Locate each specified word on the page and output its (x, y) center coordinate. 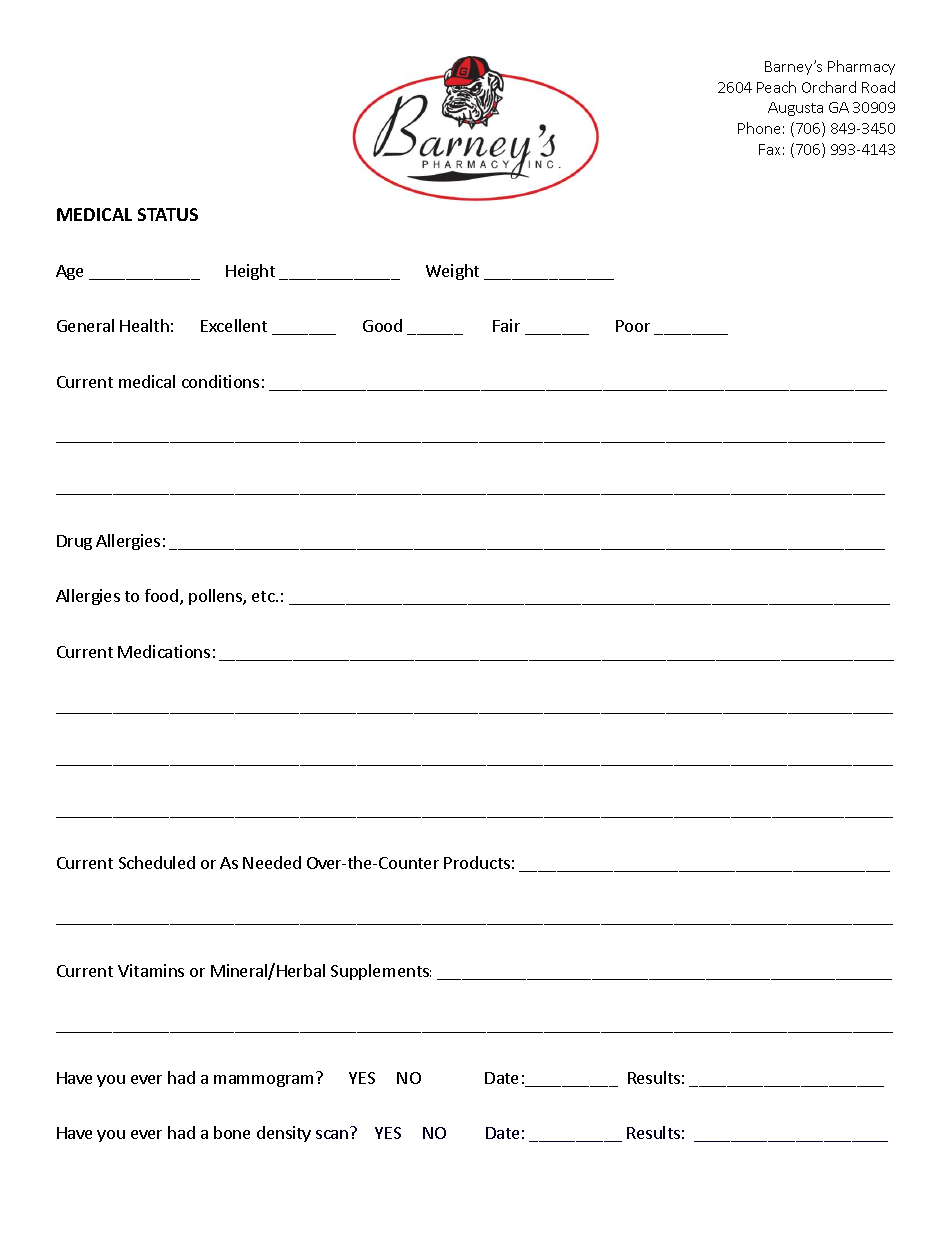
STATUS (168, 214)
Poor (633, 326)
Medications (164, 651)
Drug (74, 542)
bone (232, 1132)
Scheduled (157, 862)
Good (382, 325)
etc (264, 596)
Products (477, 862)
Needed (272, 862)
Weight (452, 272)
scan (332, 1134)
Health (144, 325)
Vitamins (151, 970)
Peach (776, 87)
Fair (506, 325)
